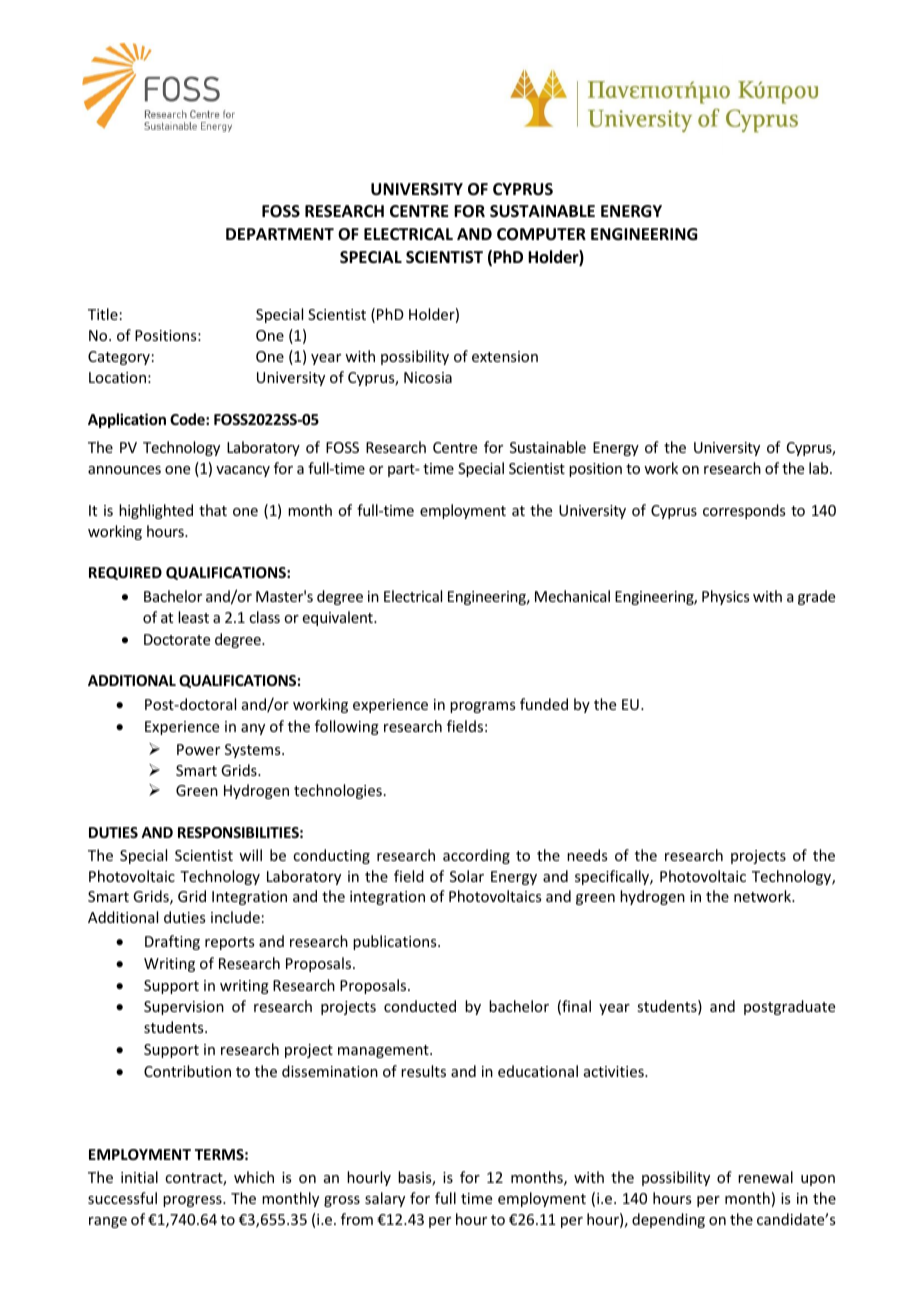 The height and width of the page is (1308, 924). What do you see at coordinates (385, 1199) in the page?
I see `salary` at bounding box center [385, 1199].
